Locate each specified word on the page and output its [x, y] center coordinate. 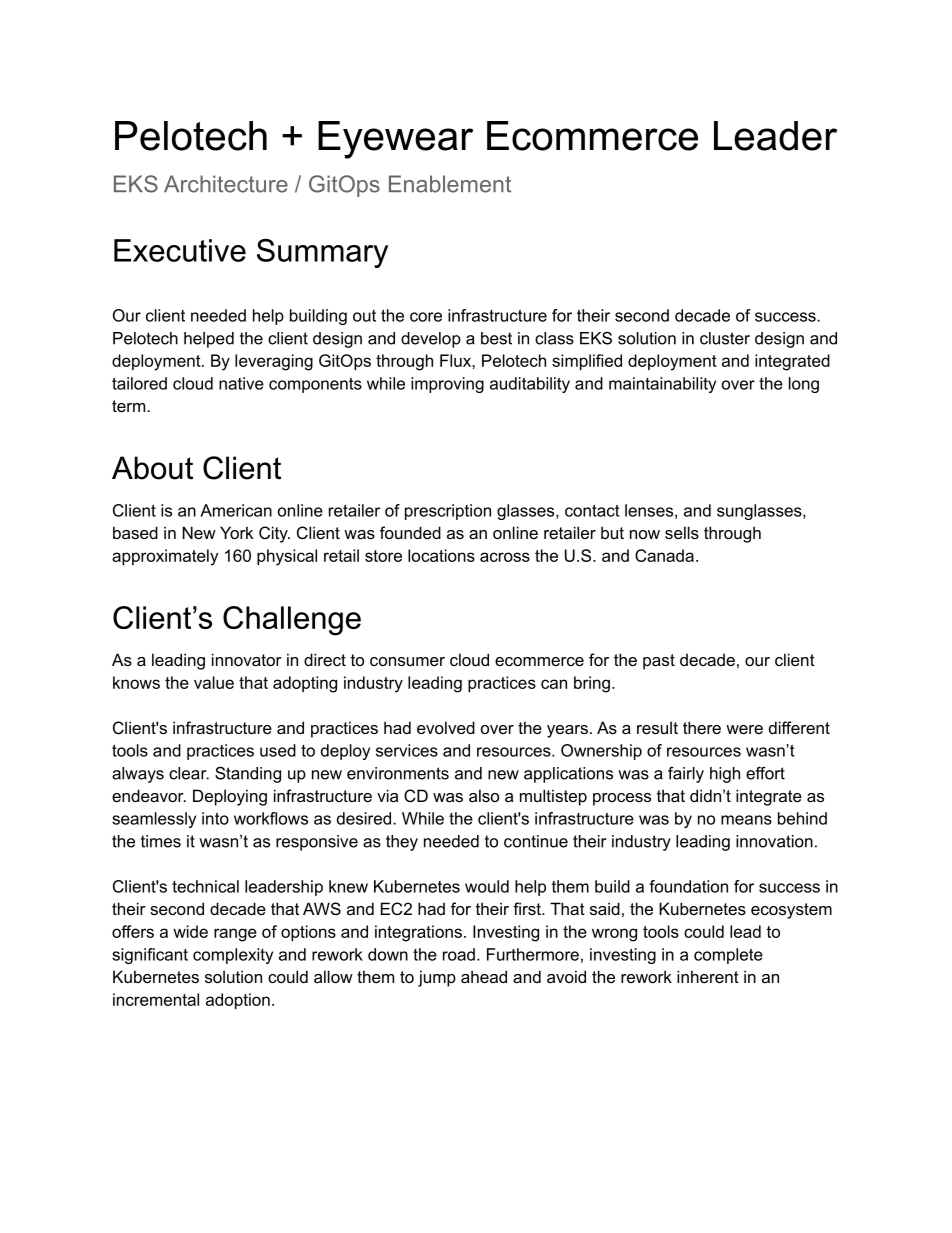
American [236, 510]
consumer [407, 661]
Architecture [226, 184]
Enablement [450, 184]
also [484, 795]
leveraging [274, 362]
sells [682, 532]
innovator [247, 659]
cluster [725, 338]
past [659, 662]
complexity [233, 956]
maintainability [662, 385]
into [215, 818]
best [496, 338]
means [746, 820]
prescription [448, 512]
